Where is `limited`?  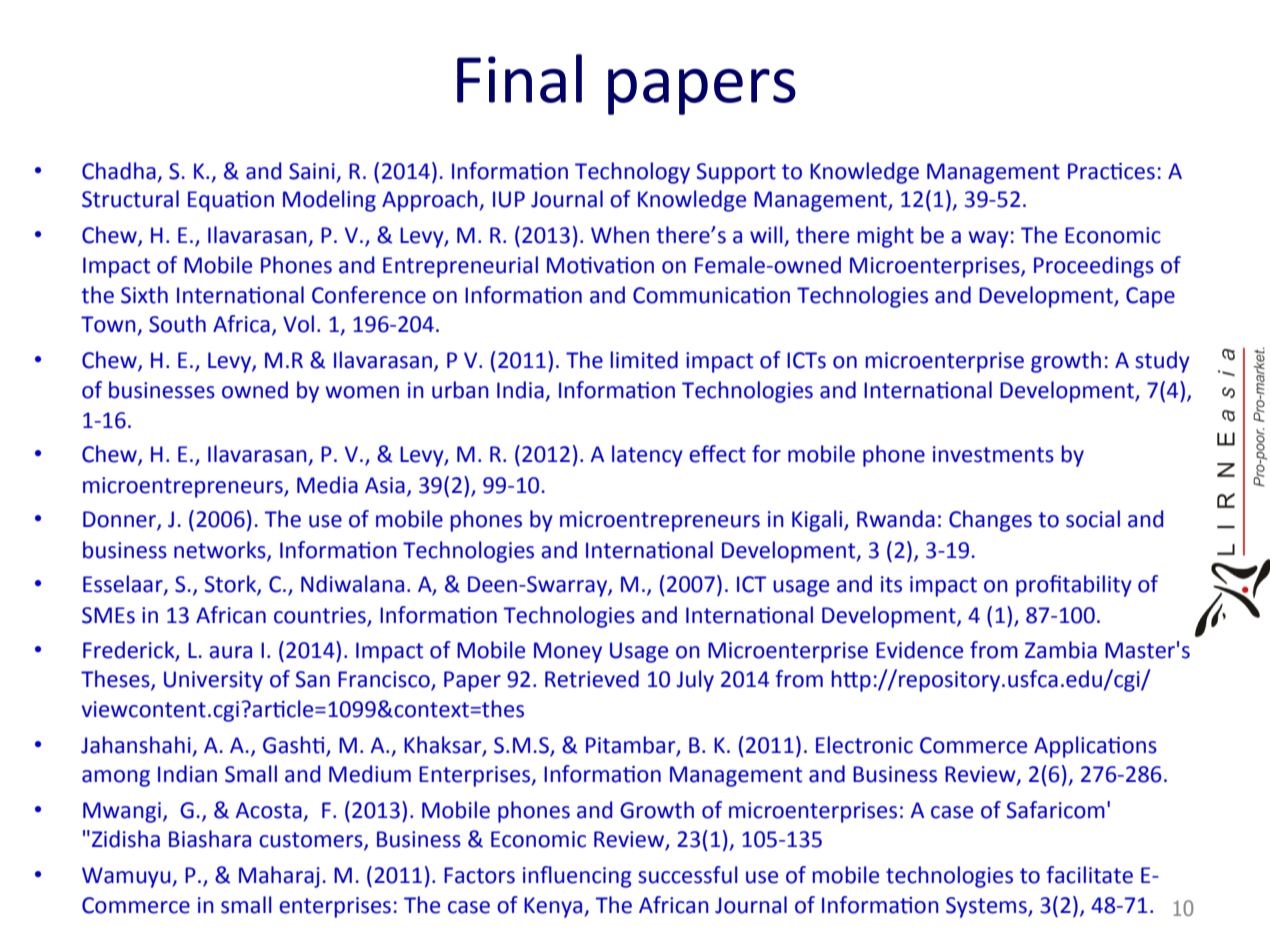 limited is located at coordinates (644, 360).
